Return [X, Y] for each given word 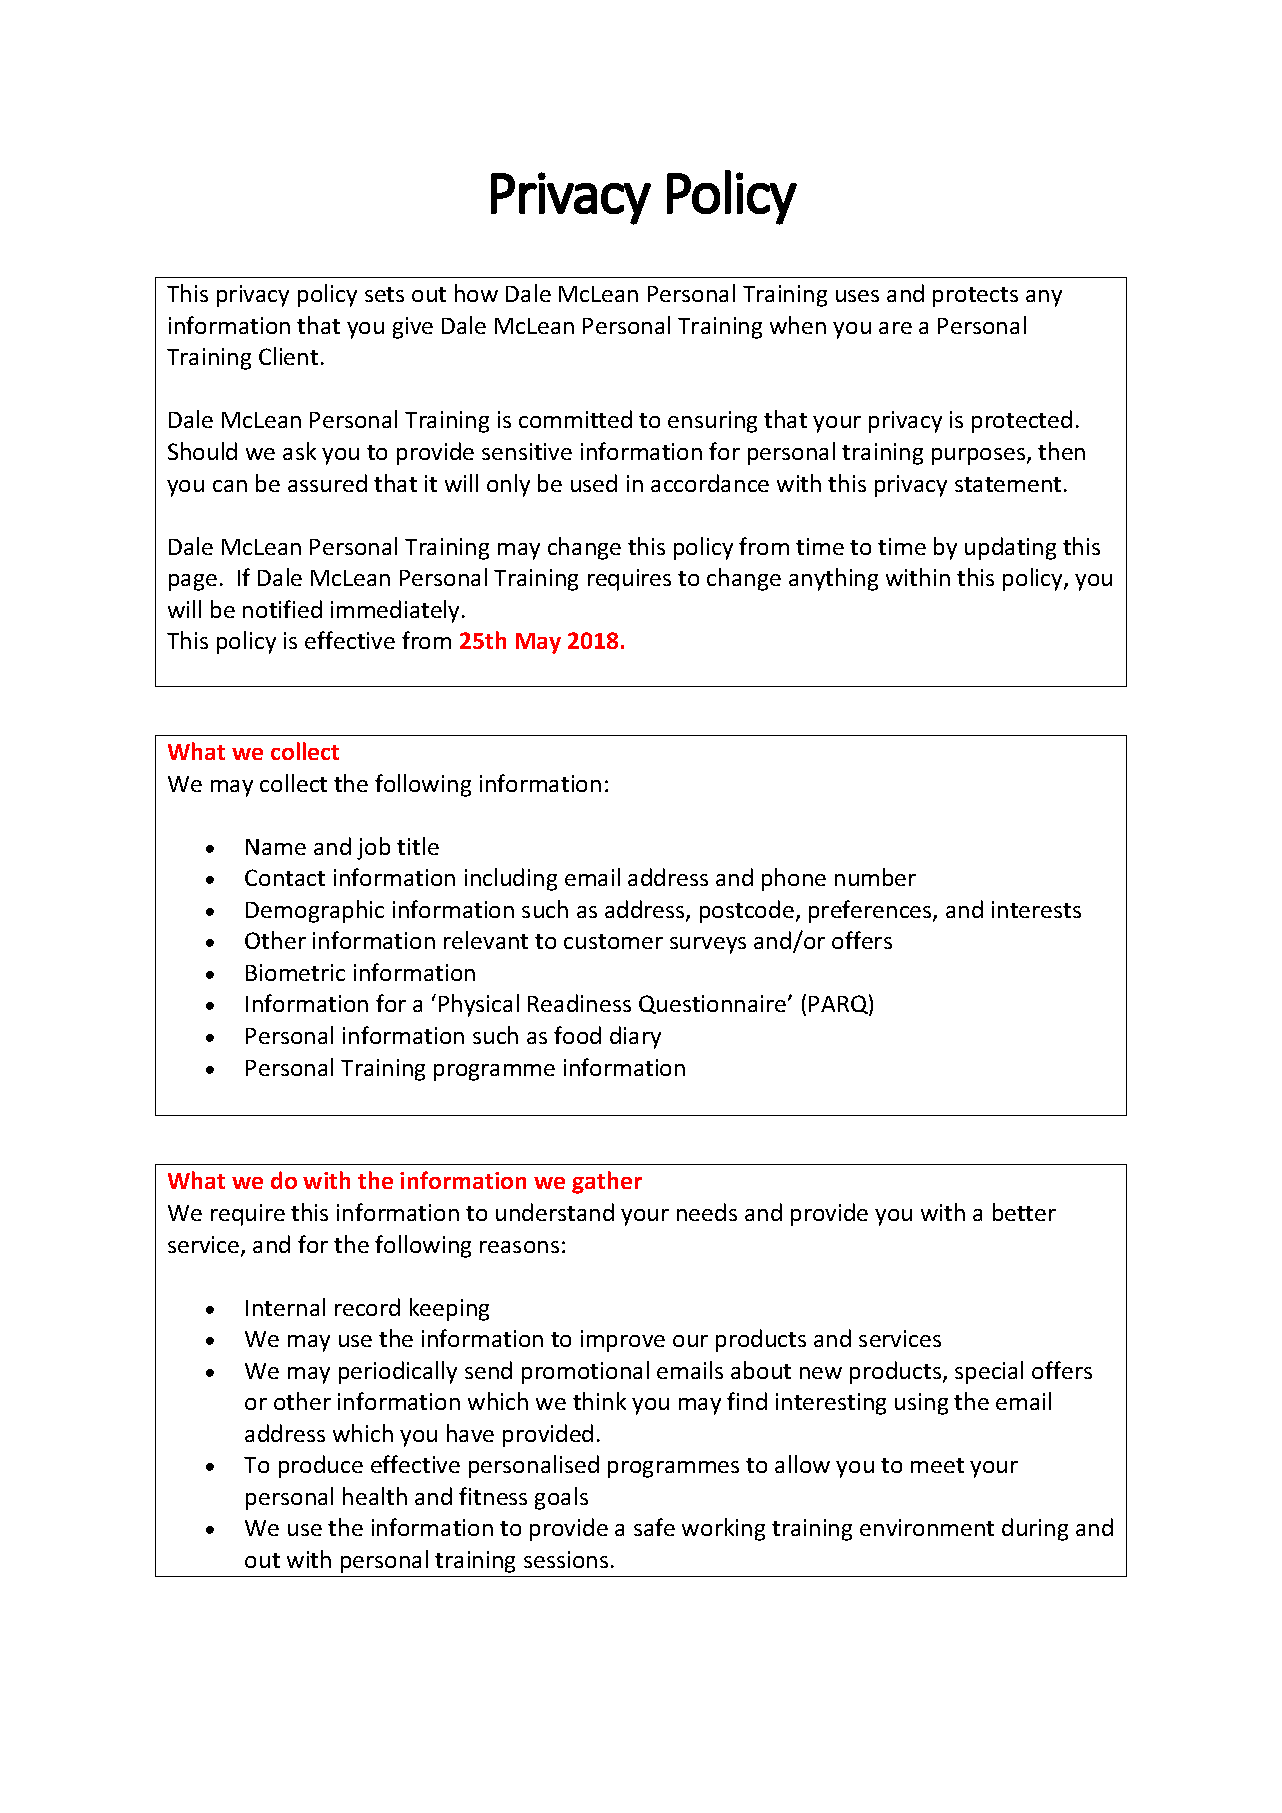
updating [1010, 548]
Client [288, 356]
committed [575, 419]
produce [321, 1466]
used [594, 483]
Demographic [315, 911]
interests [1036, 909]
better [1024, 1212]
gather [607, 1182]
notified [282, 609]
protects [975, 297]
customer [613, 941]
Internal [285, 1307]
